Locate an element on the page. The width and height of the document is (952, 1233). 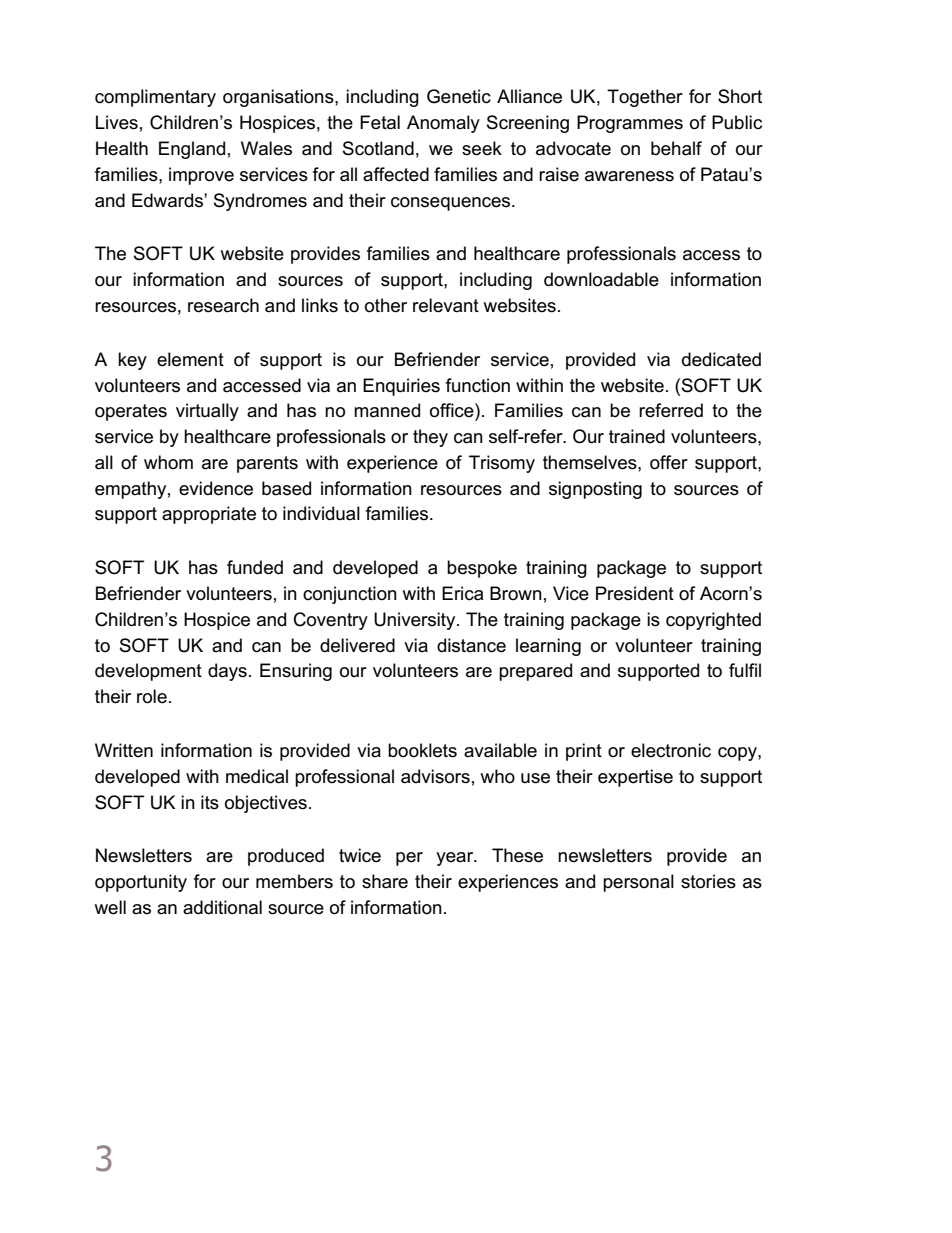
England is located at coordinates (192, 150).
